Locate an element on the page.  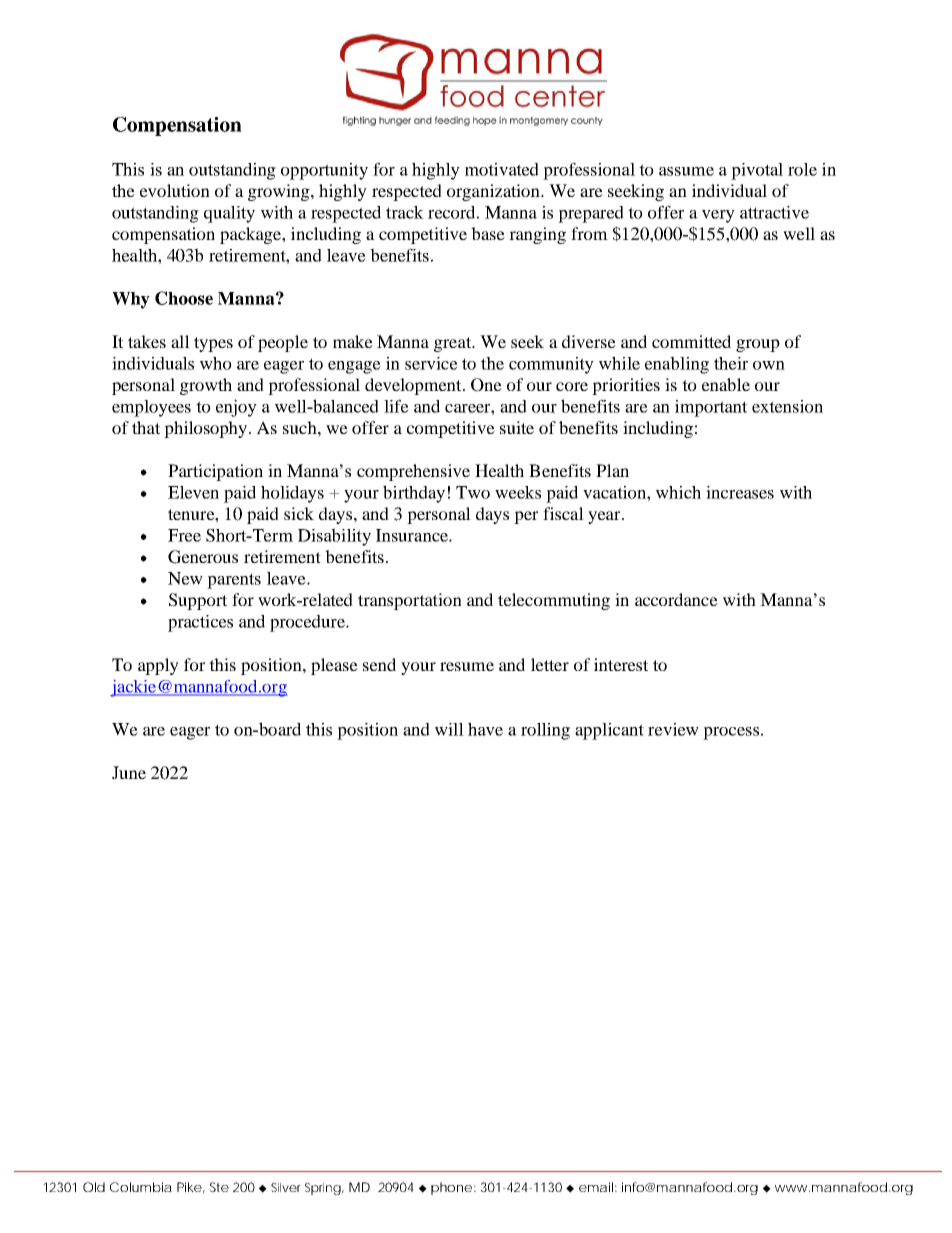
organization is located at coordinates (494, 192).
